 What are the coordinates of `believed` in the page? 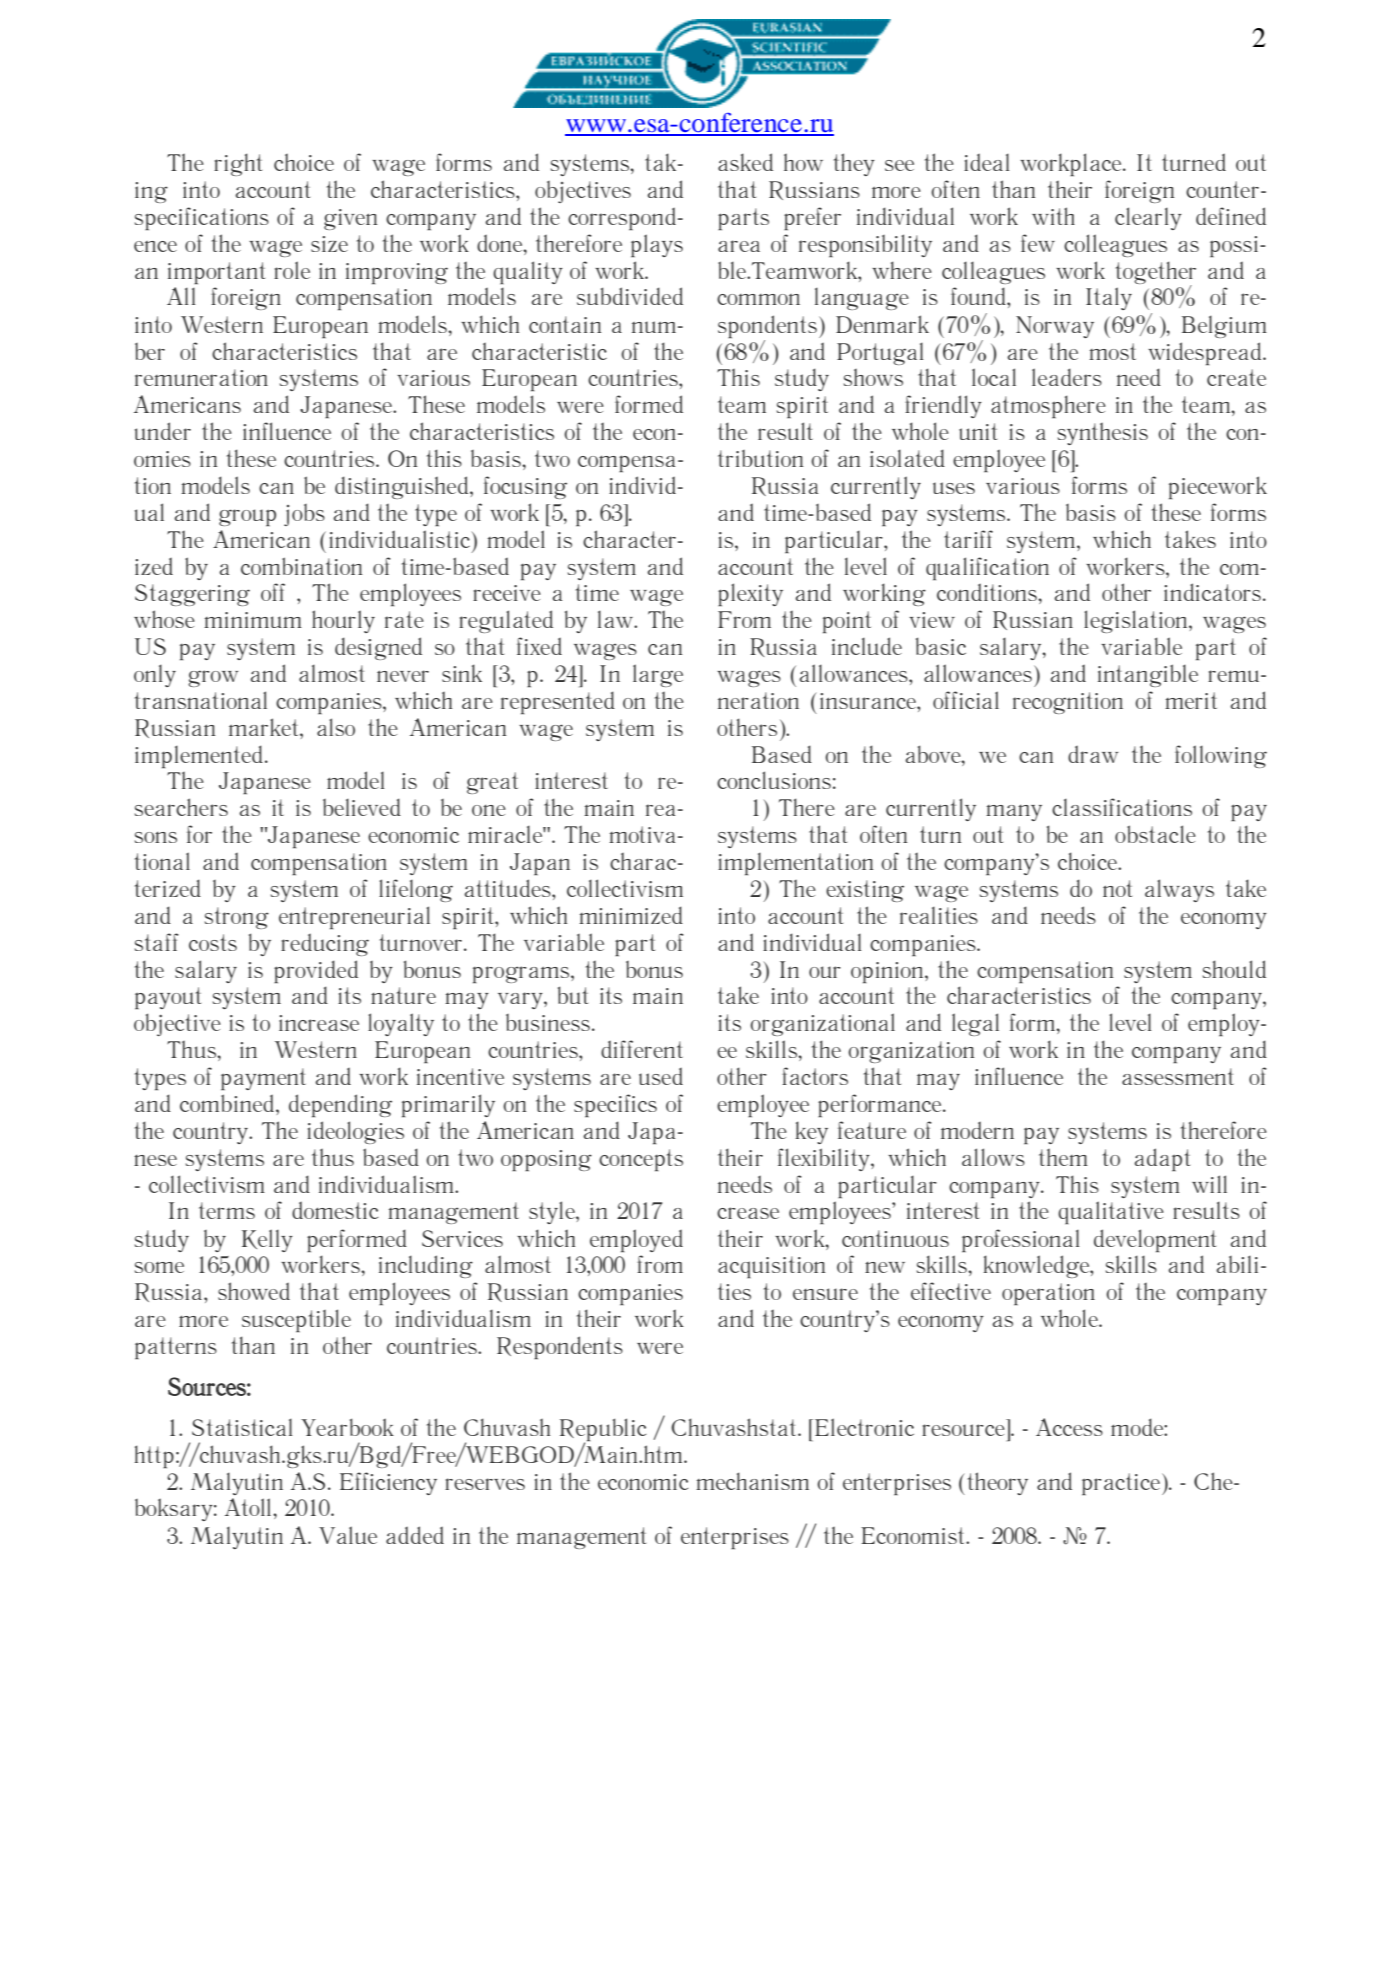 It's located at (362, 807).
